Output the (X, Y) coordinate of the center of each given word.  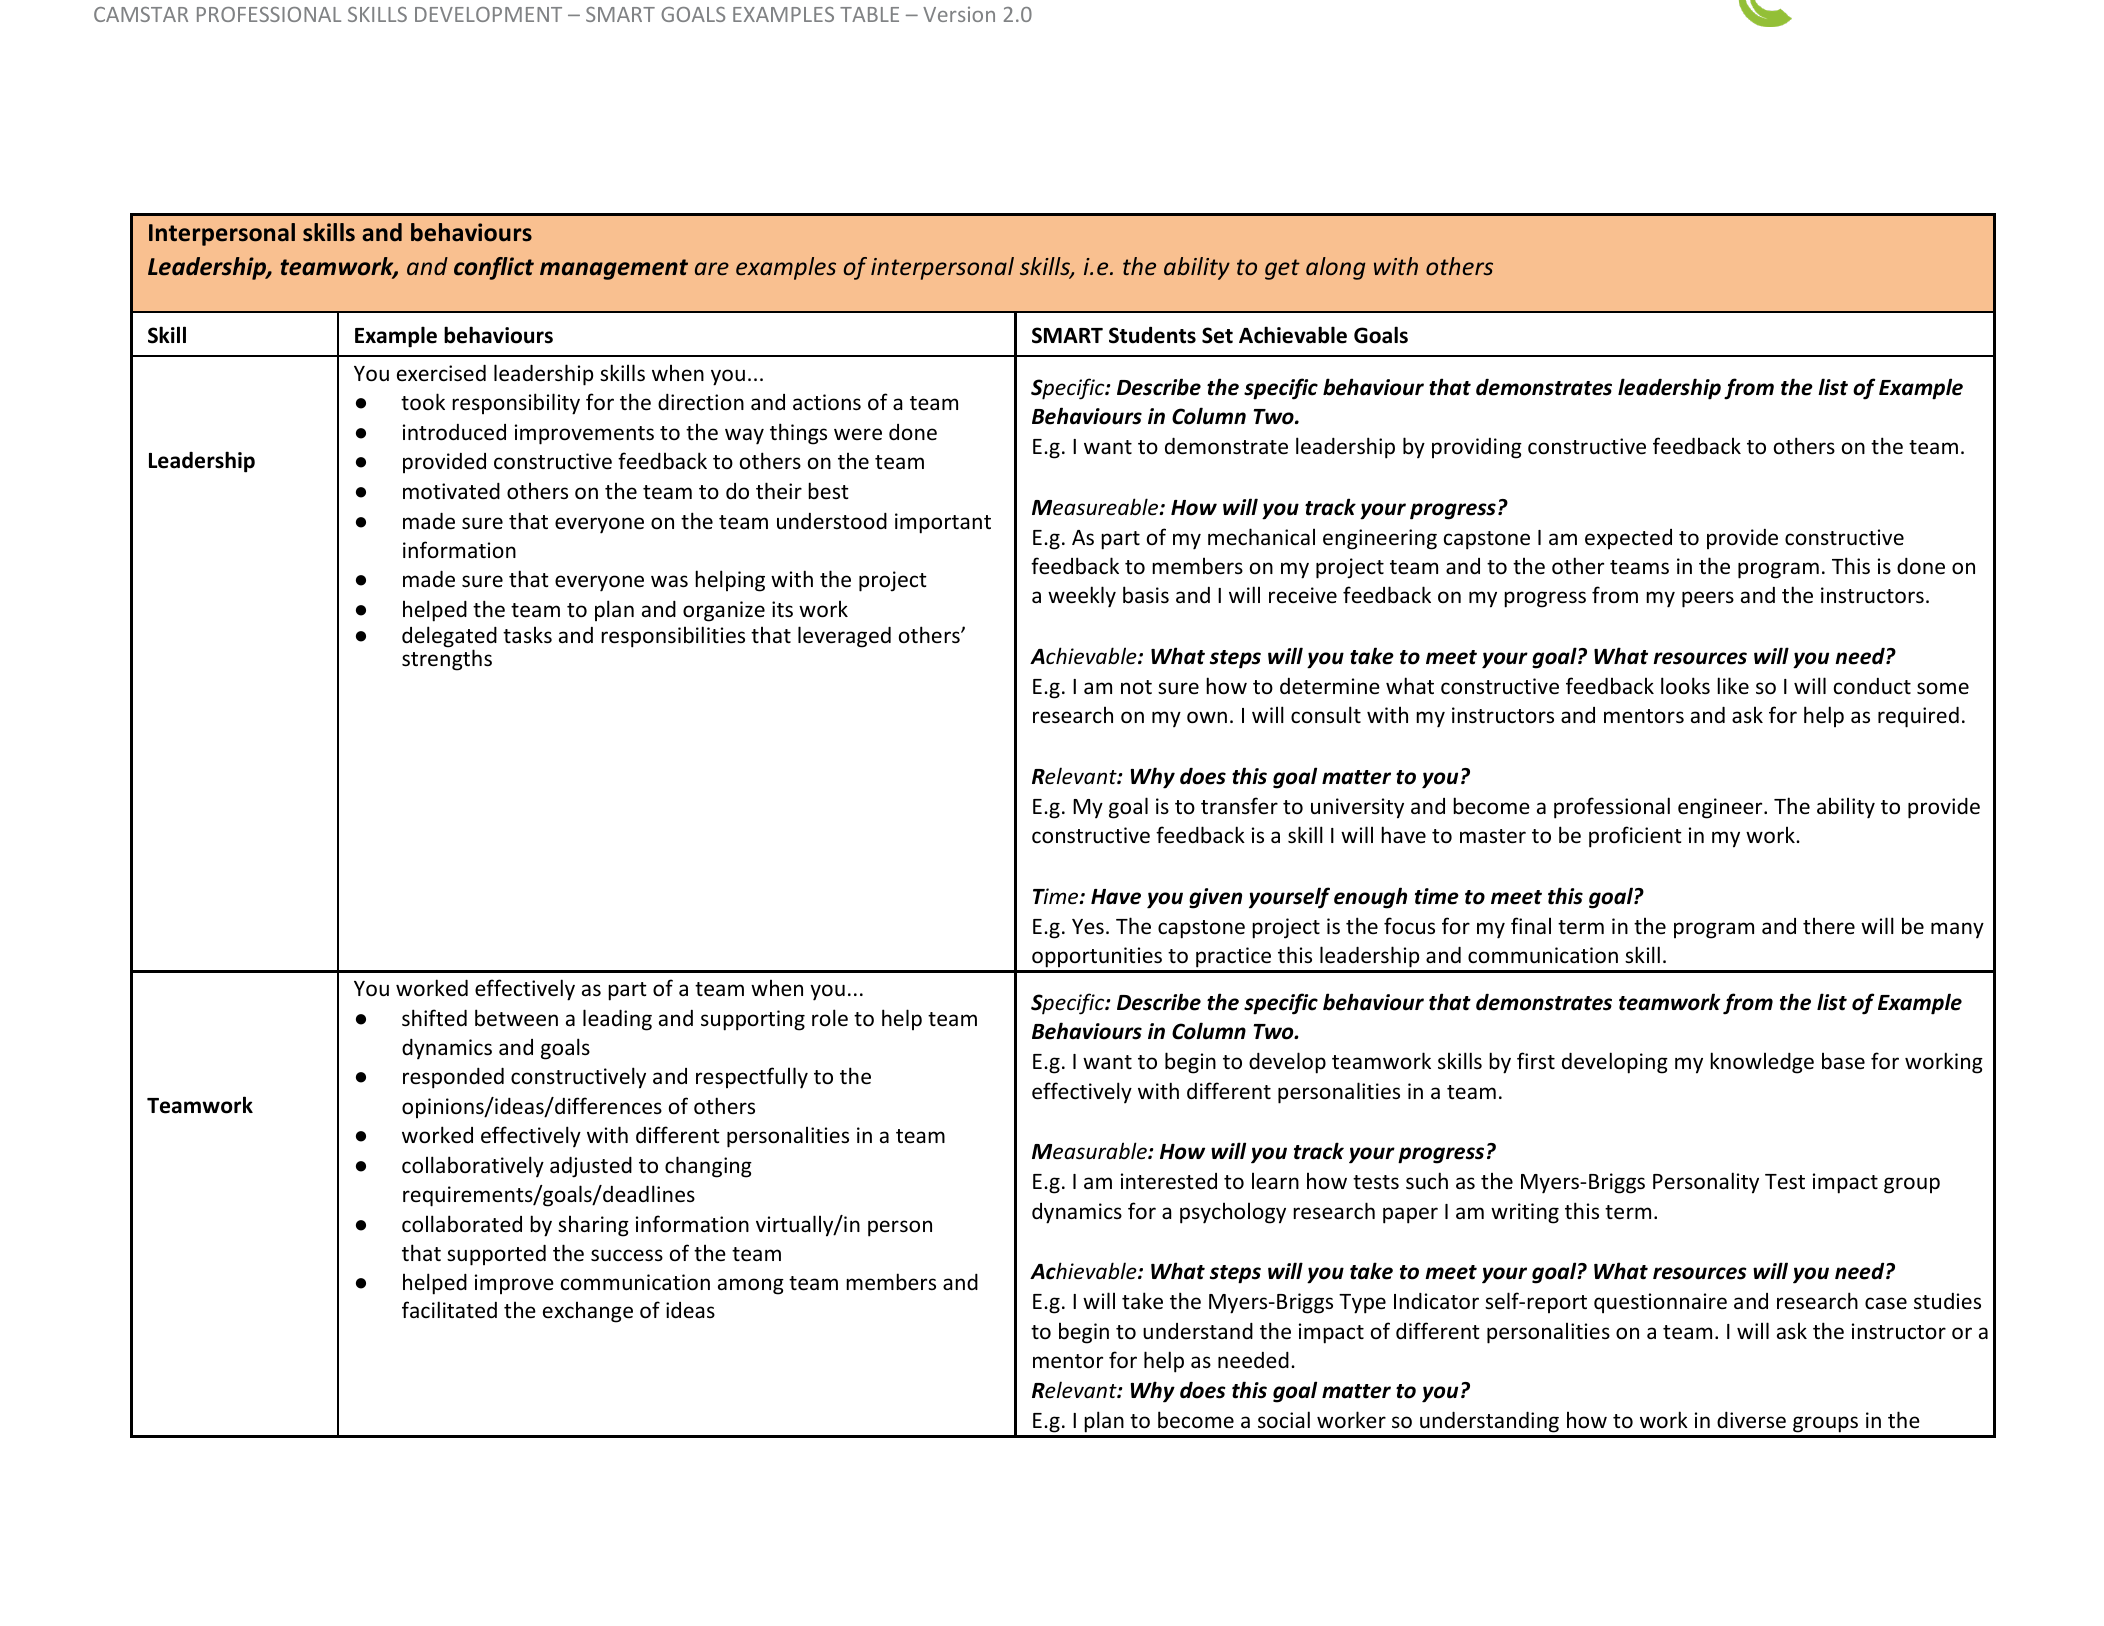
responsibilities (673, 637)
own (1207, 717)
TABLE (869, 14)
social (1284, 1420)
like (1733, 685)
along (1335, 268)
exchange (588, 1312)
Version (959, 14)
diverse (1751, 1420)
